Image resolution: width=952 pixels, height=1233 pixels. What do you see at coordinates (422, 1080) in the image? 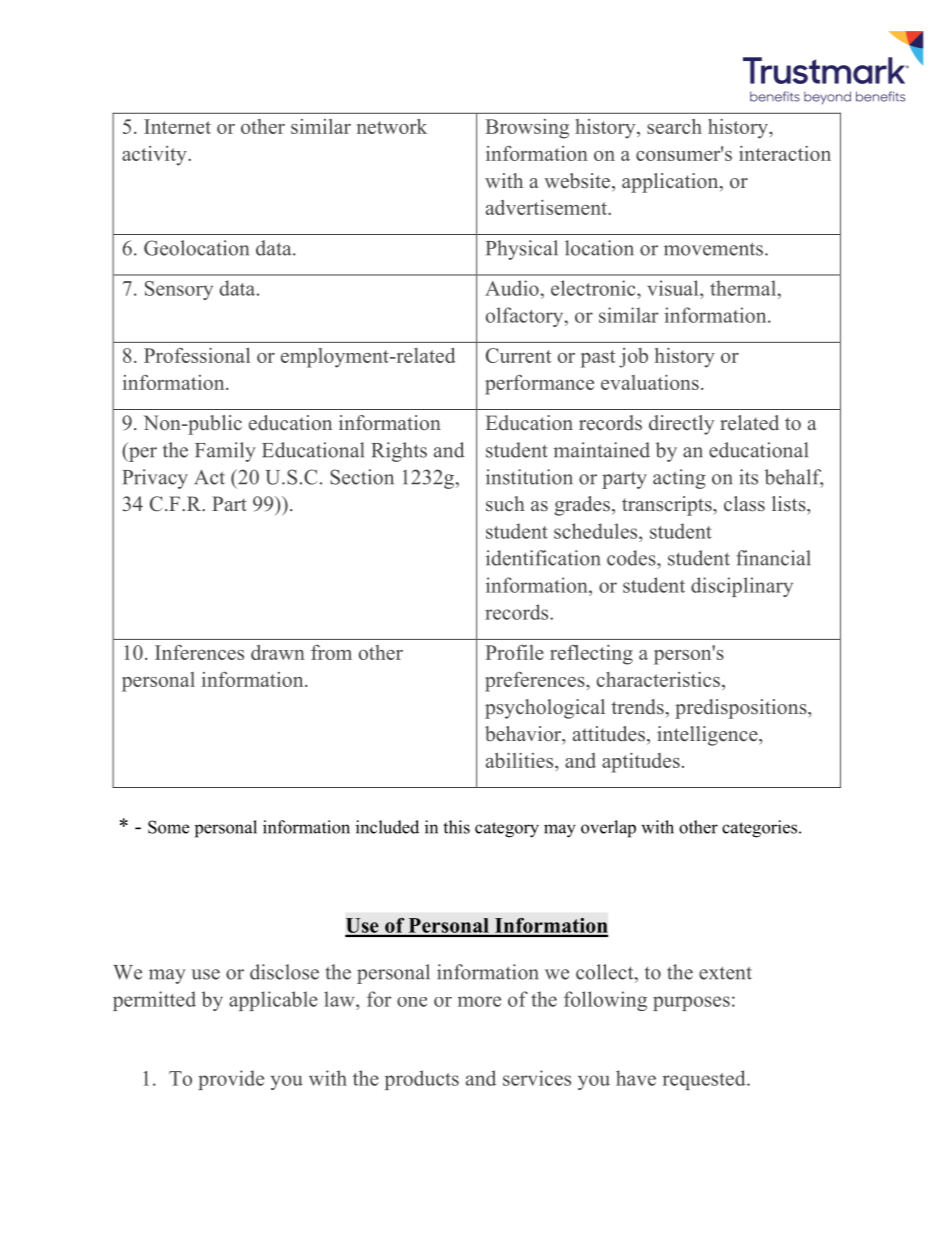
I see `products` at bounding box center [422, 1080].
